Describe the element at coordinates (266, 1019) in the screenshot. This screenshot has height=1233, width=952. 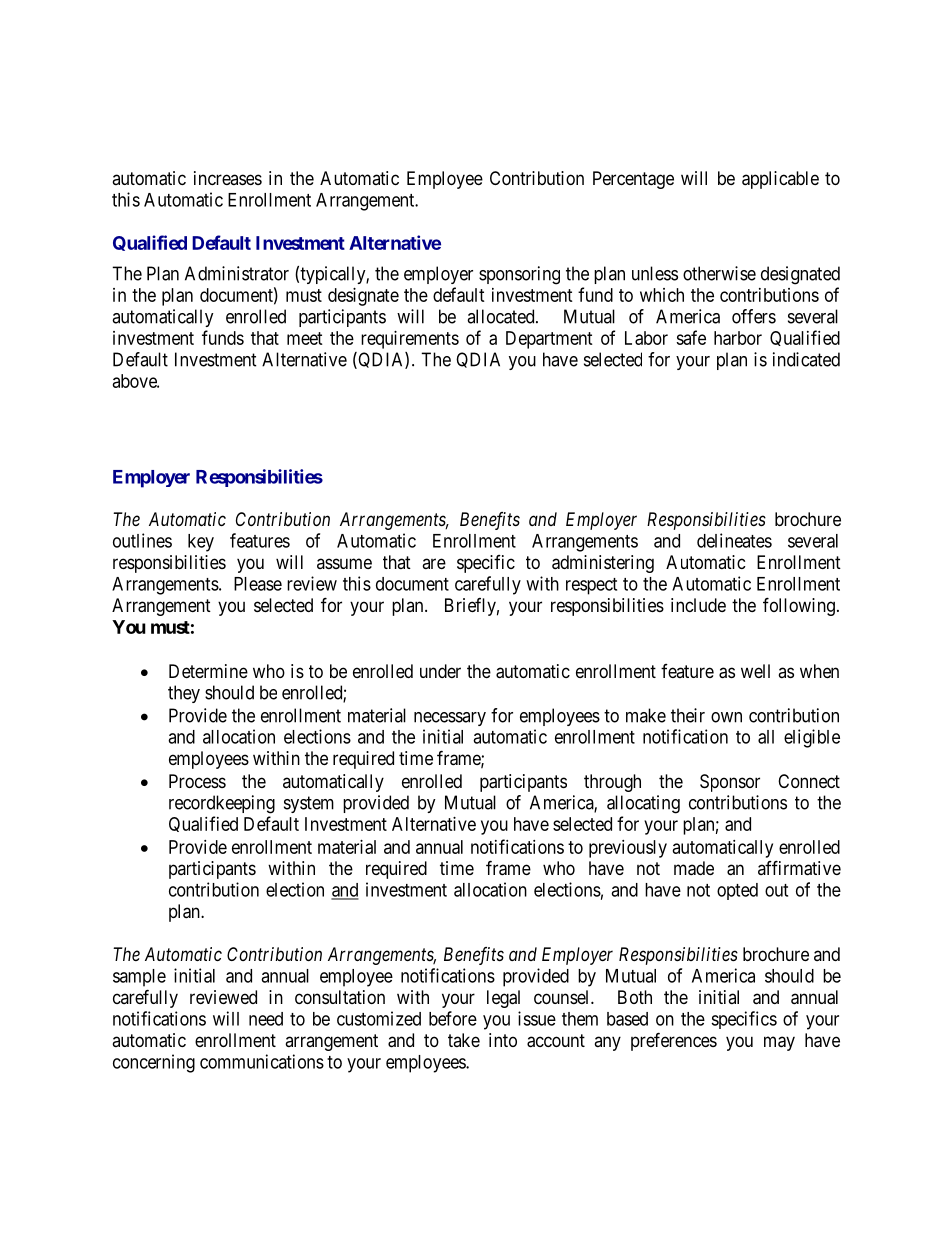
I see `need` at that location.
